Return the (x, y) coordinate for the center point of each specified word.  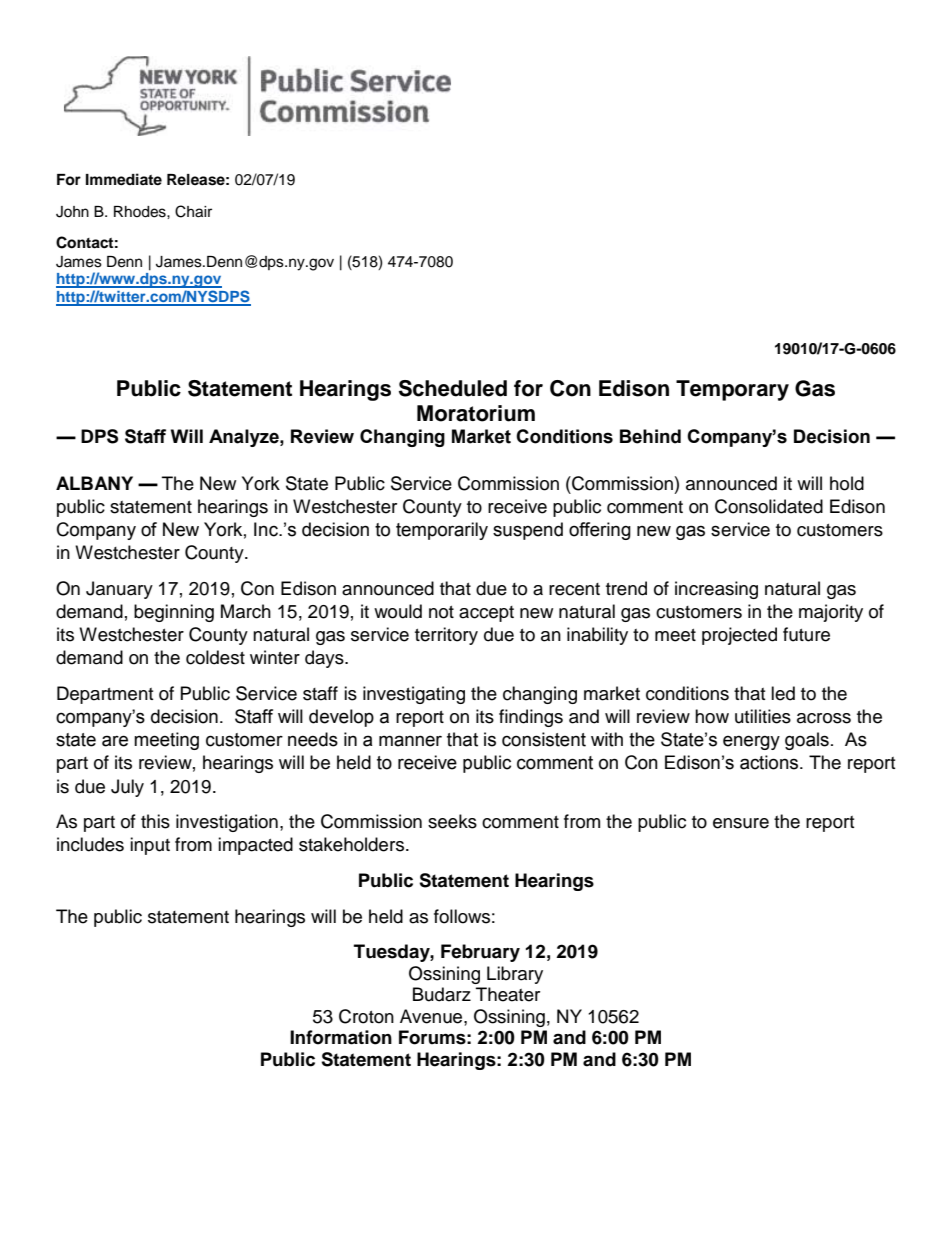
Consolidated (769, 506)
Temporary (732, 390)
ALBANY (94, 483)
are (115, 741)
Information (341, 1037)
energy (751, 742)
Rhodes (141, 212)
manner (410, 741)
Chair (193, 211)
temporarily (442, 531)
